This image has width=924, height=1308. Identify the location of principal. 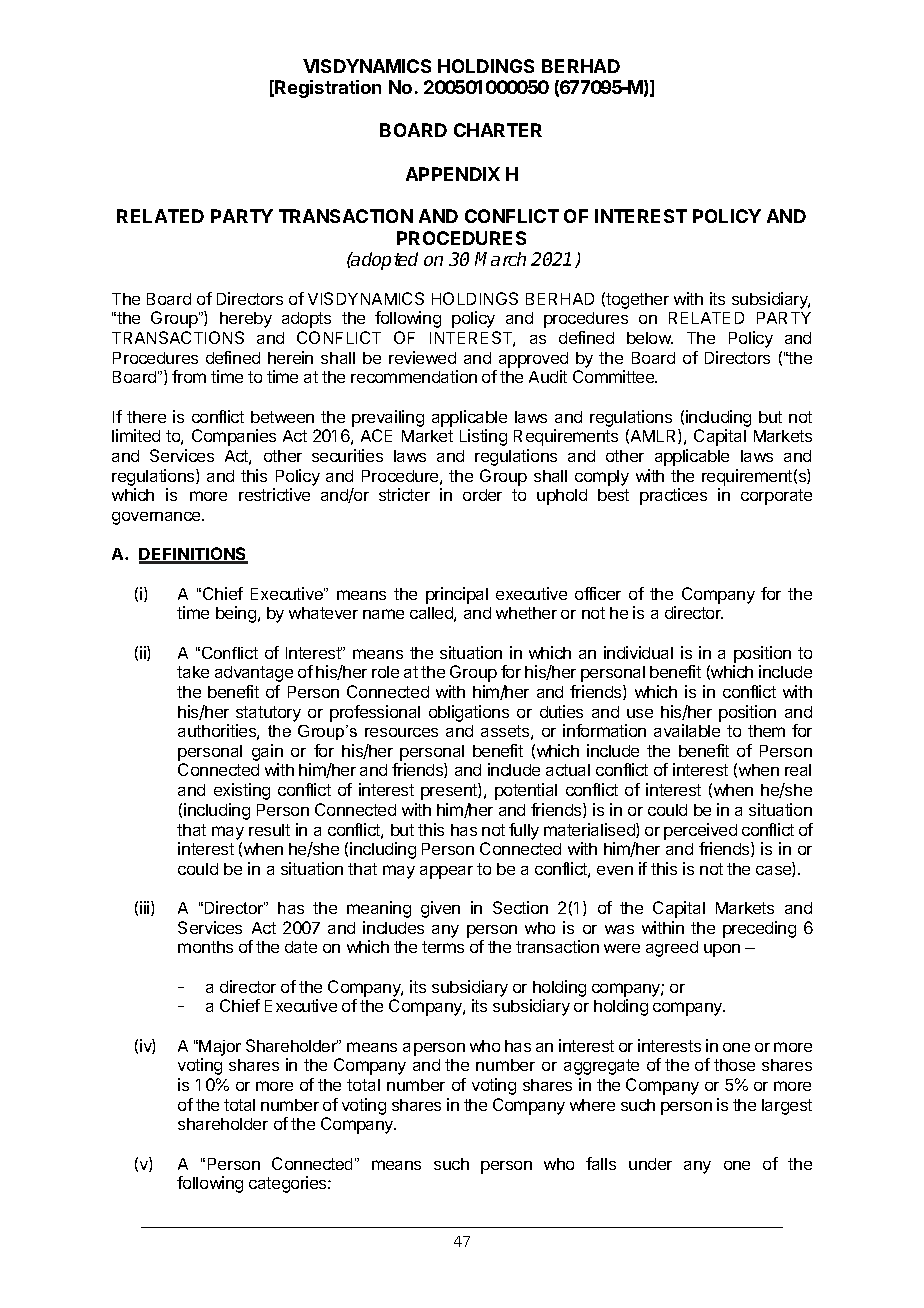
(457, 595).
